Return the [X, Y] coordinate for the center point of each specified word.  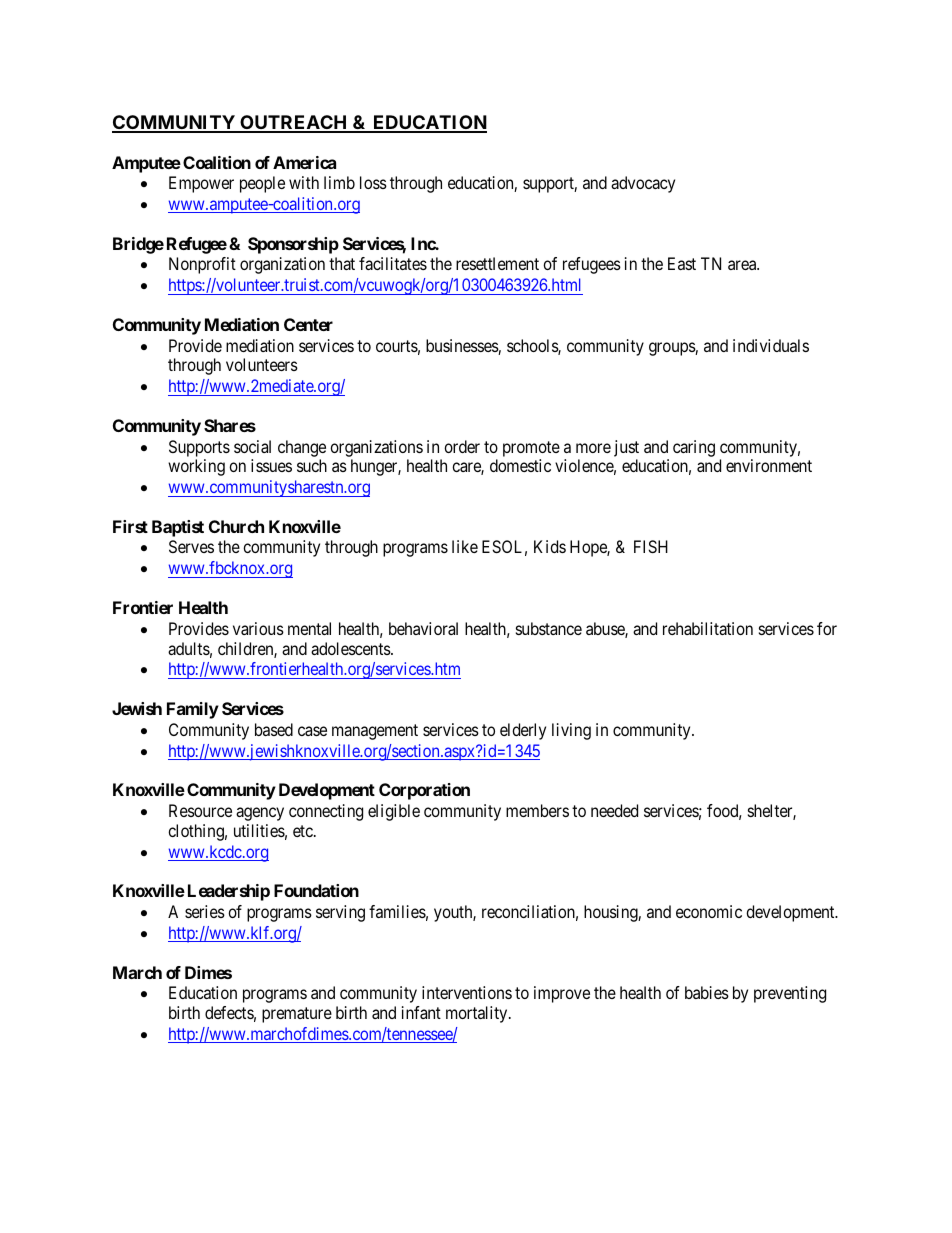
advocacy [643, 184]
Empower [201, 184]
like [465, 546]
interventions [467, 992]
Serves [191, 546]
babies [707, 992]
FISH [651, 546]
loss [373, 182]
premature [297, 1015]
